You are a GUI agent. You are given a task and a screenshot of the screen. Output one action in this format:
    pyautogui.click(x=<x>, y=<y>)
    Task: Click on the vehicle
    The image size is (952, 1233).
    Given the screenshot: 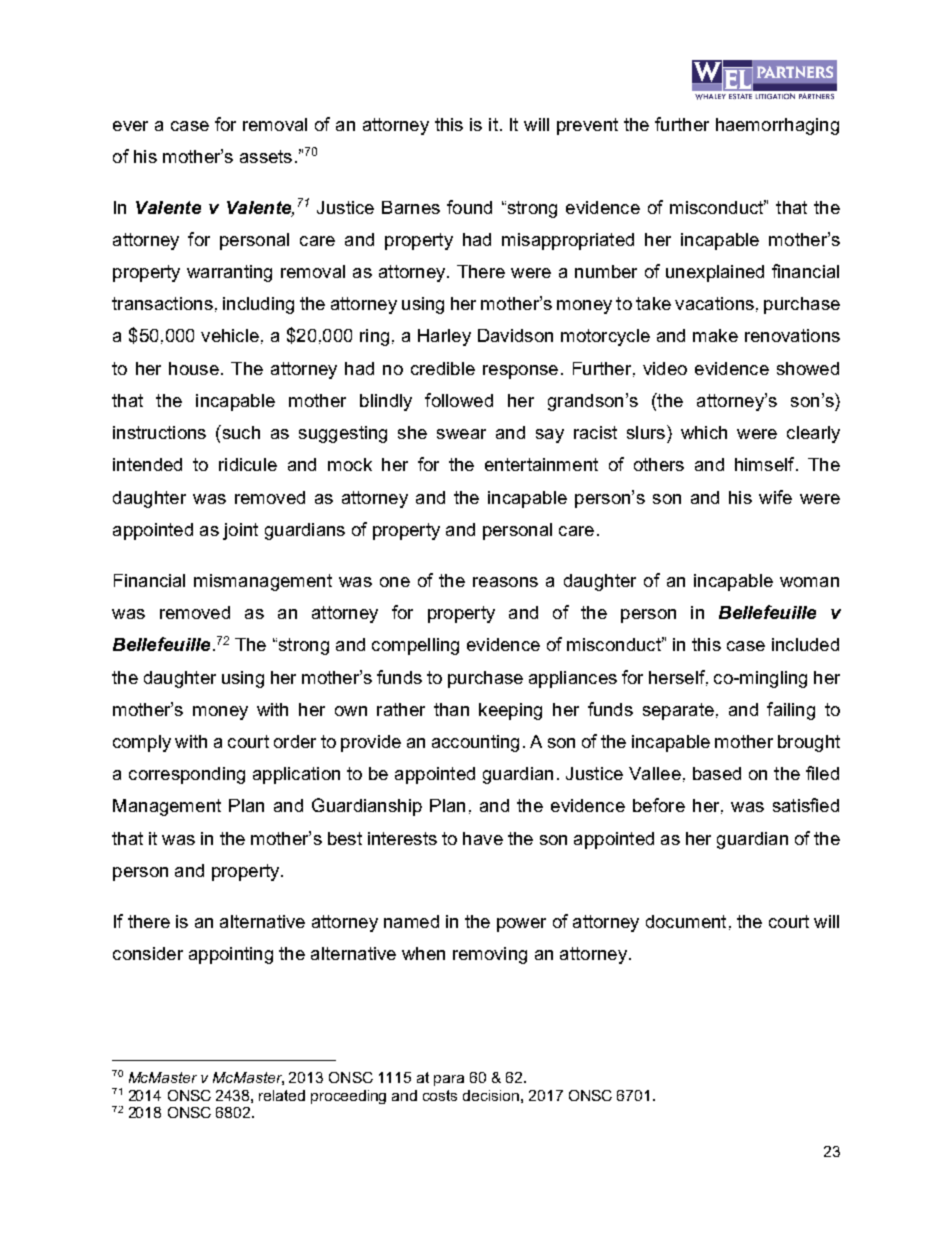 What is the action you would take?
    pyautogui.click(x=230, y=335)
